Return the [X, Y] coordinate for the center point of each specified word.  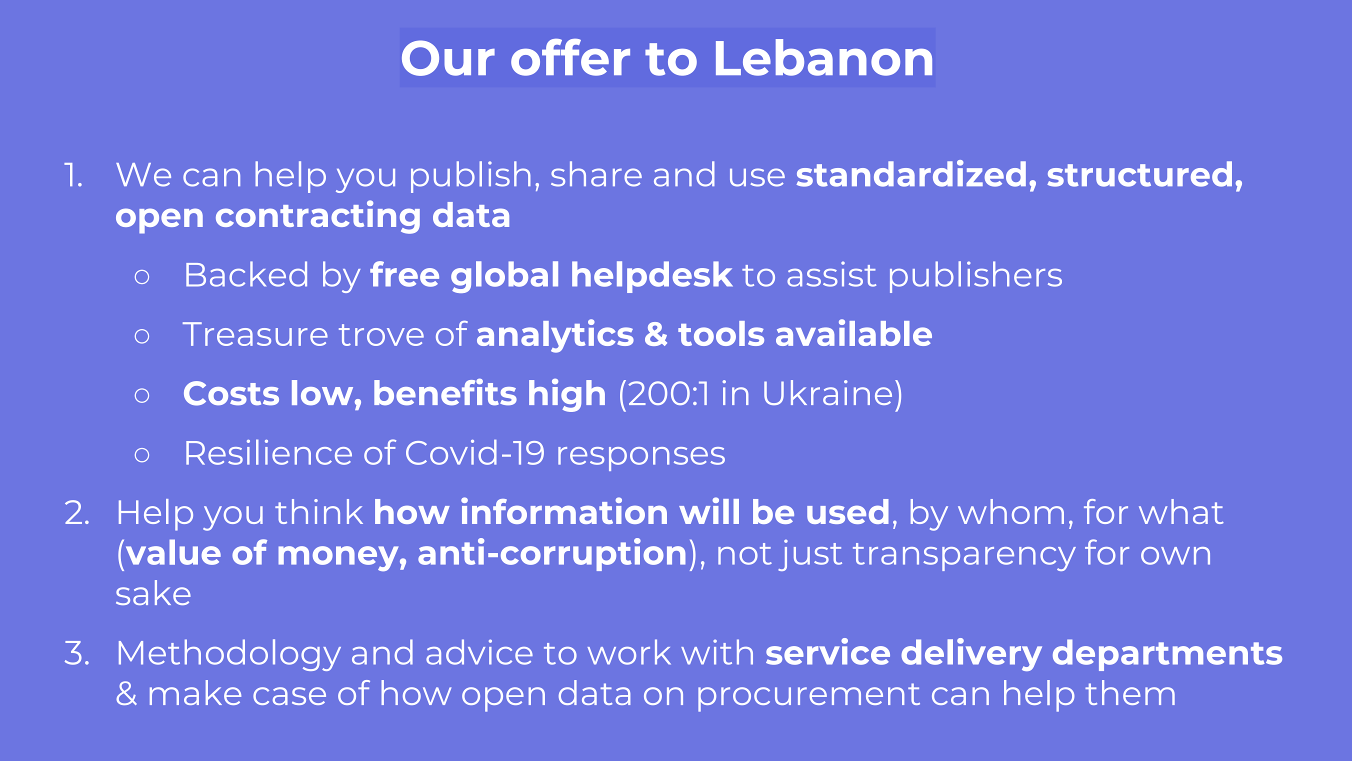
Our [448, 58]
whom [1011, 511]
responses [641, 459]
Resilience [269, 452]
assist [831, 274]
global [504, 277]
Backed [246, 274]
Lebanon [824, 57]
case [289, 696]
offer [570, 57]
